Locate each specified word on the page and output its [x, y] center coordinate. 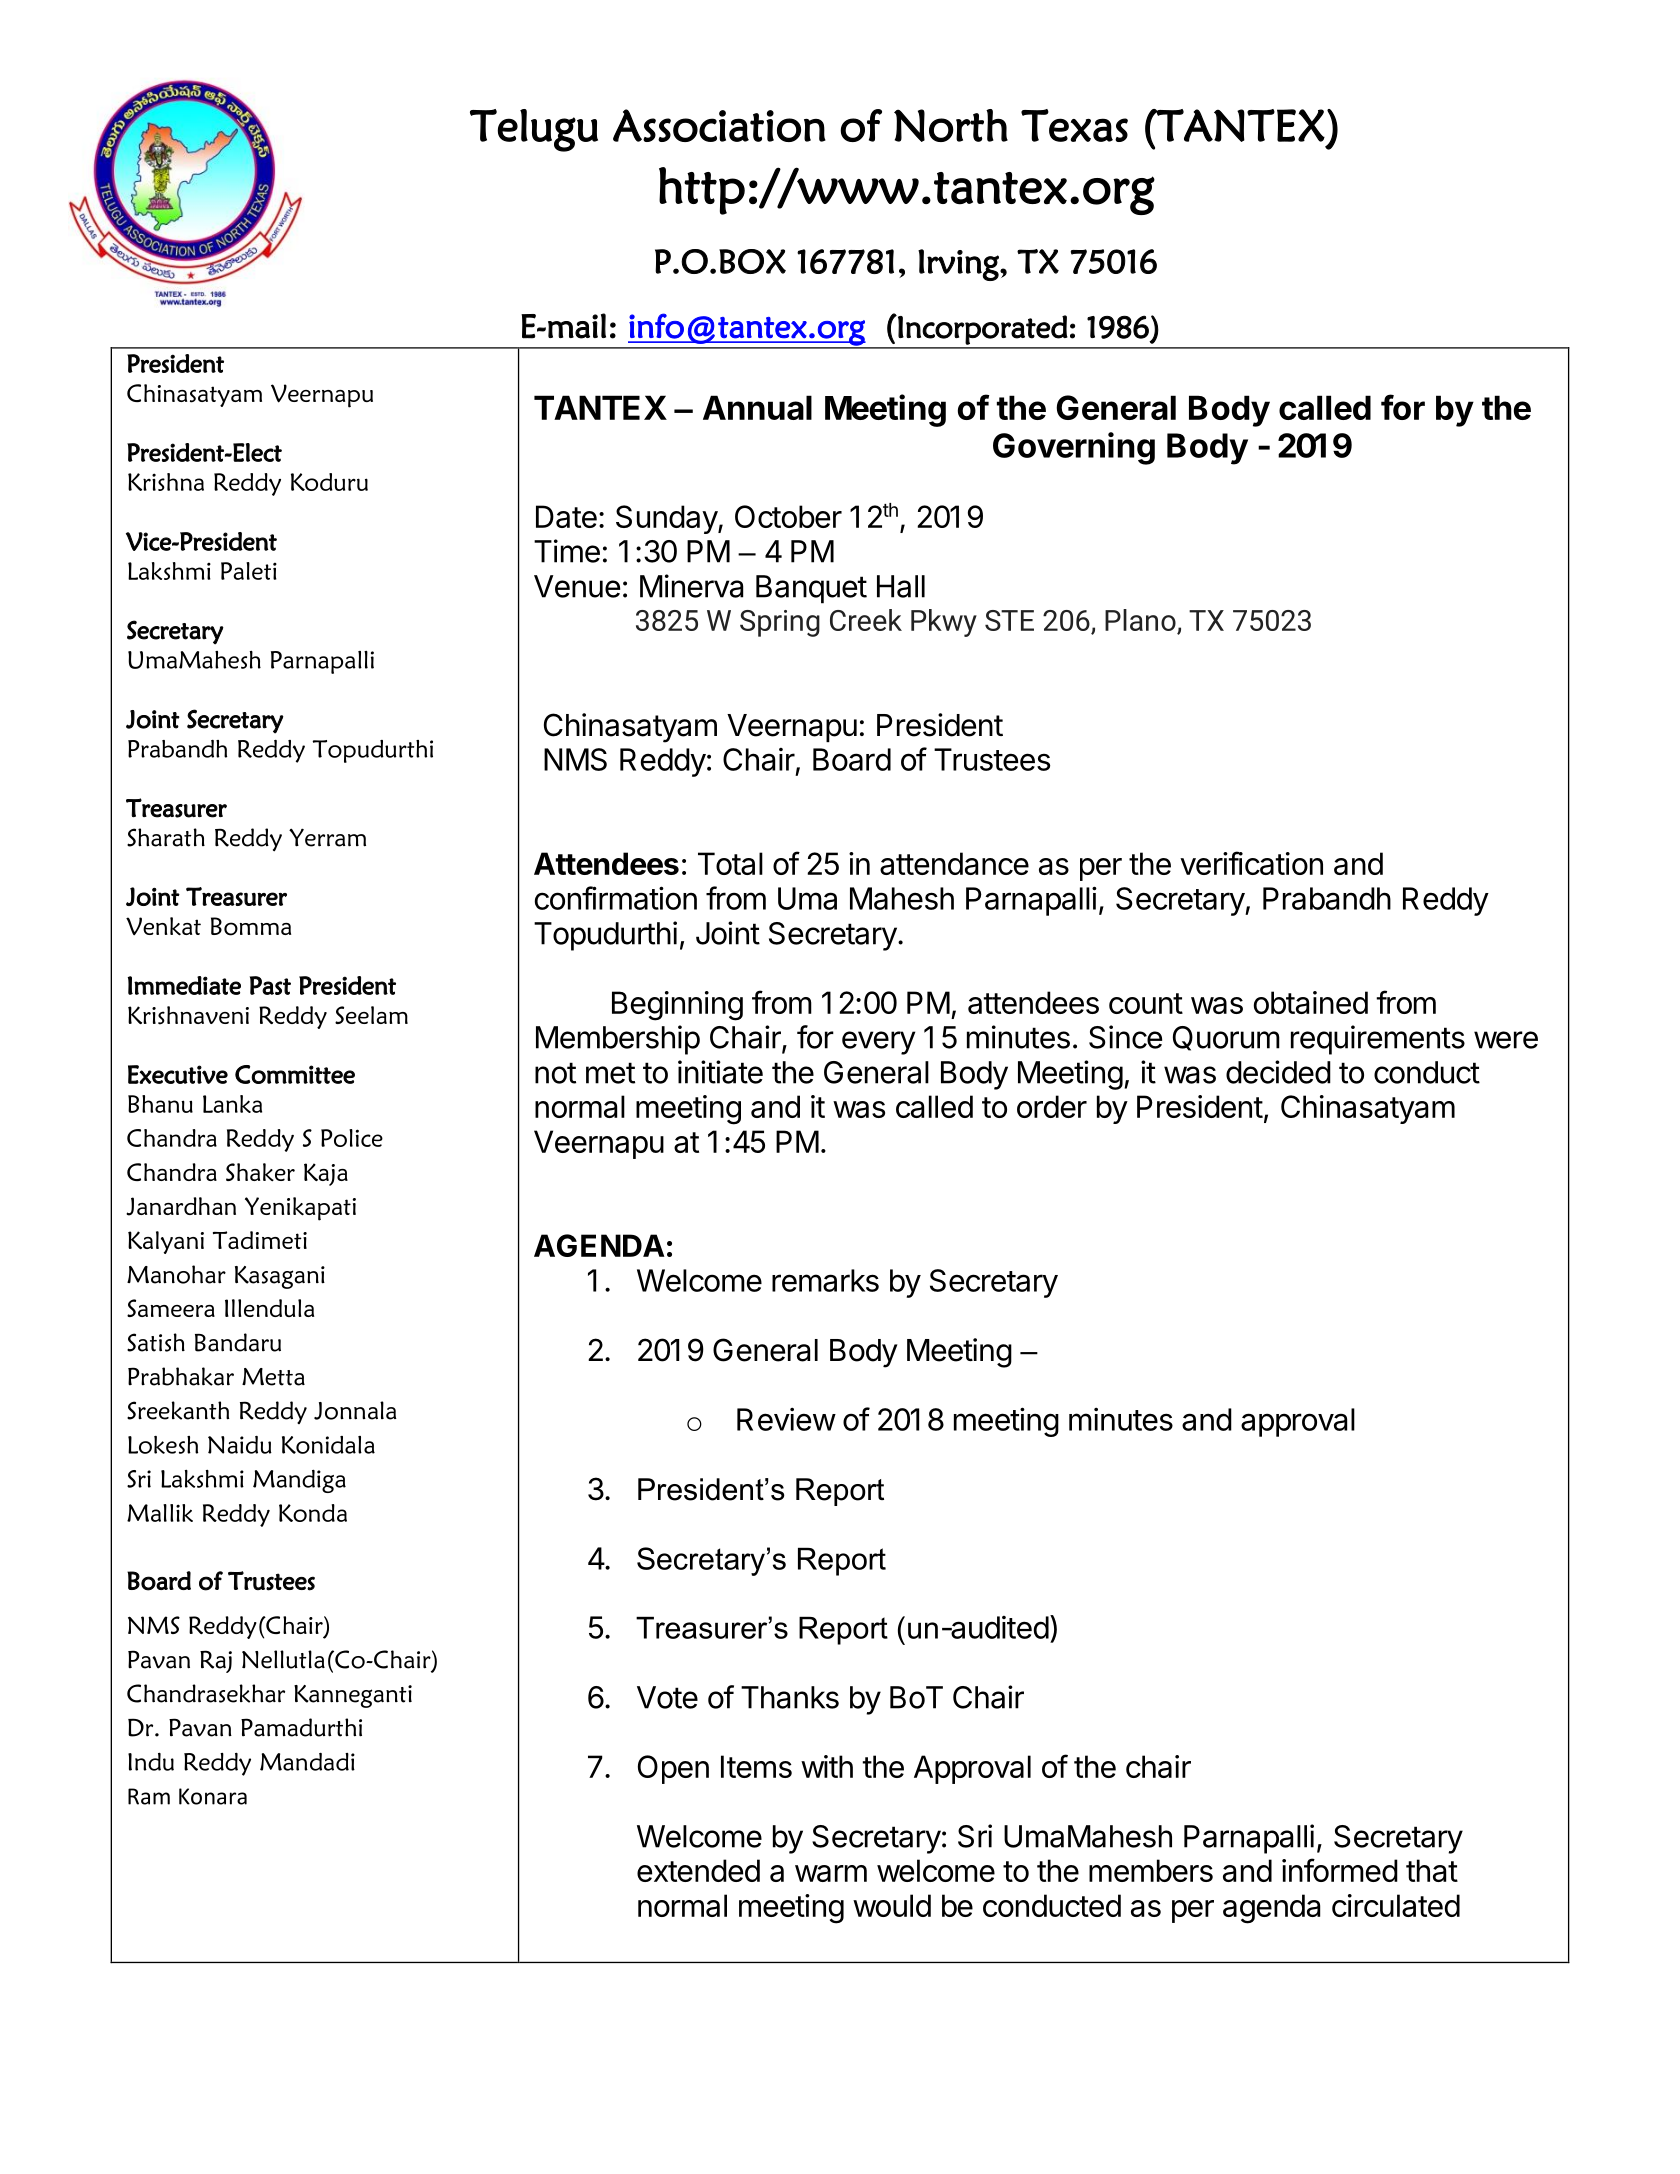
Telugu [534, 130]
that [1432, 1870]
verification [1251, 863]
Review [786, 1419]
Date [566, 516]
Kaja [326, 1174]
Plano [1141, 621]
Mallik [160, 1513]
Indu [151, 1761]
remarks [825, 1280]
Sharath [166, 837]
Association [719, 125]
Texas [1074, 125]
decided [1278, 1072]
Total [730, 863]
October [788, 516]
